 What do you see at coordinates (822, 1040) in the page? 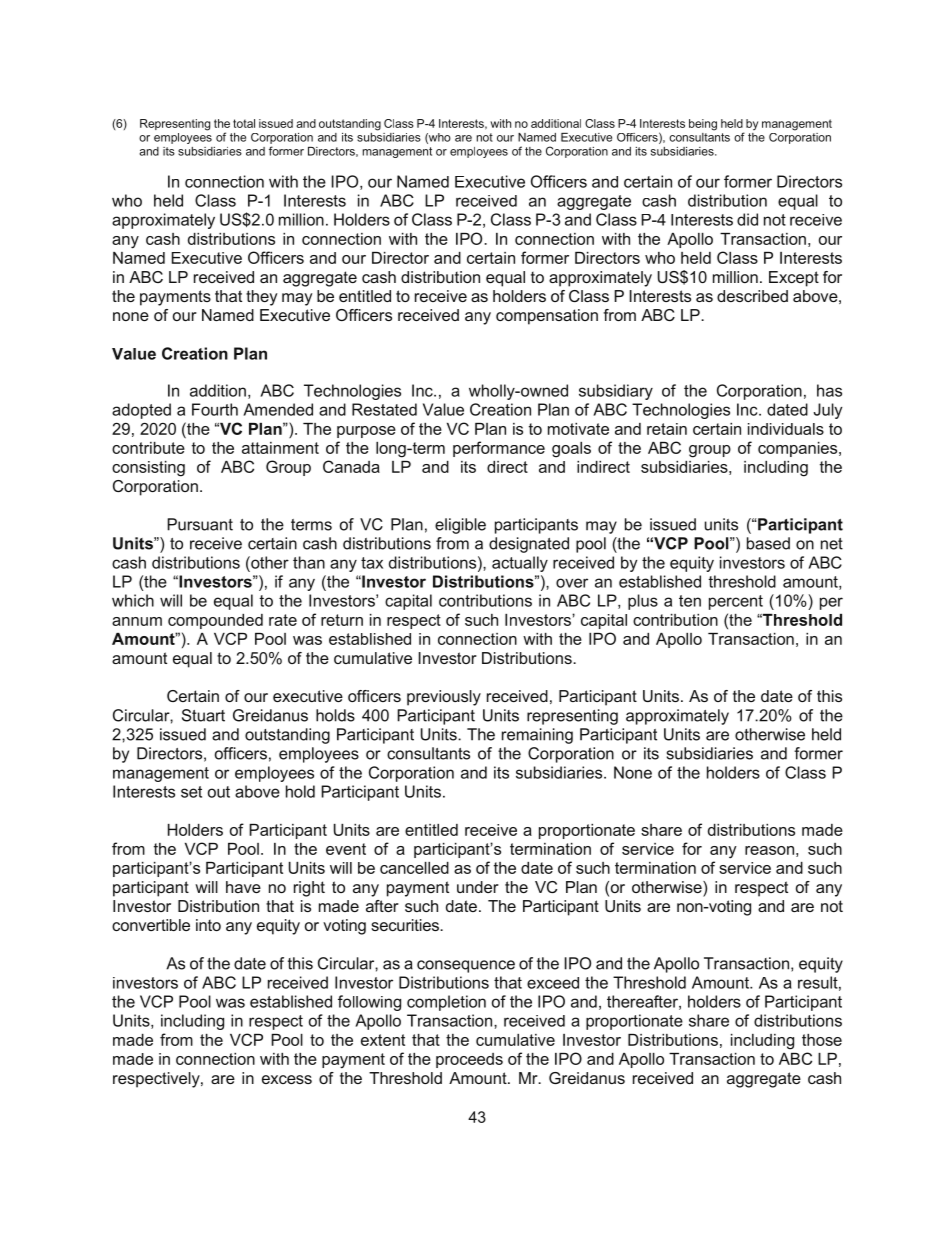
I see `those` at bounding box center [822, 1040].
